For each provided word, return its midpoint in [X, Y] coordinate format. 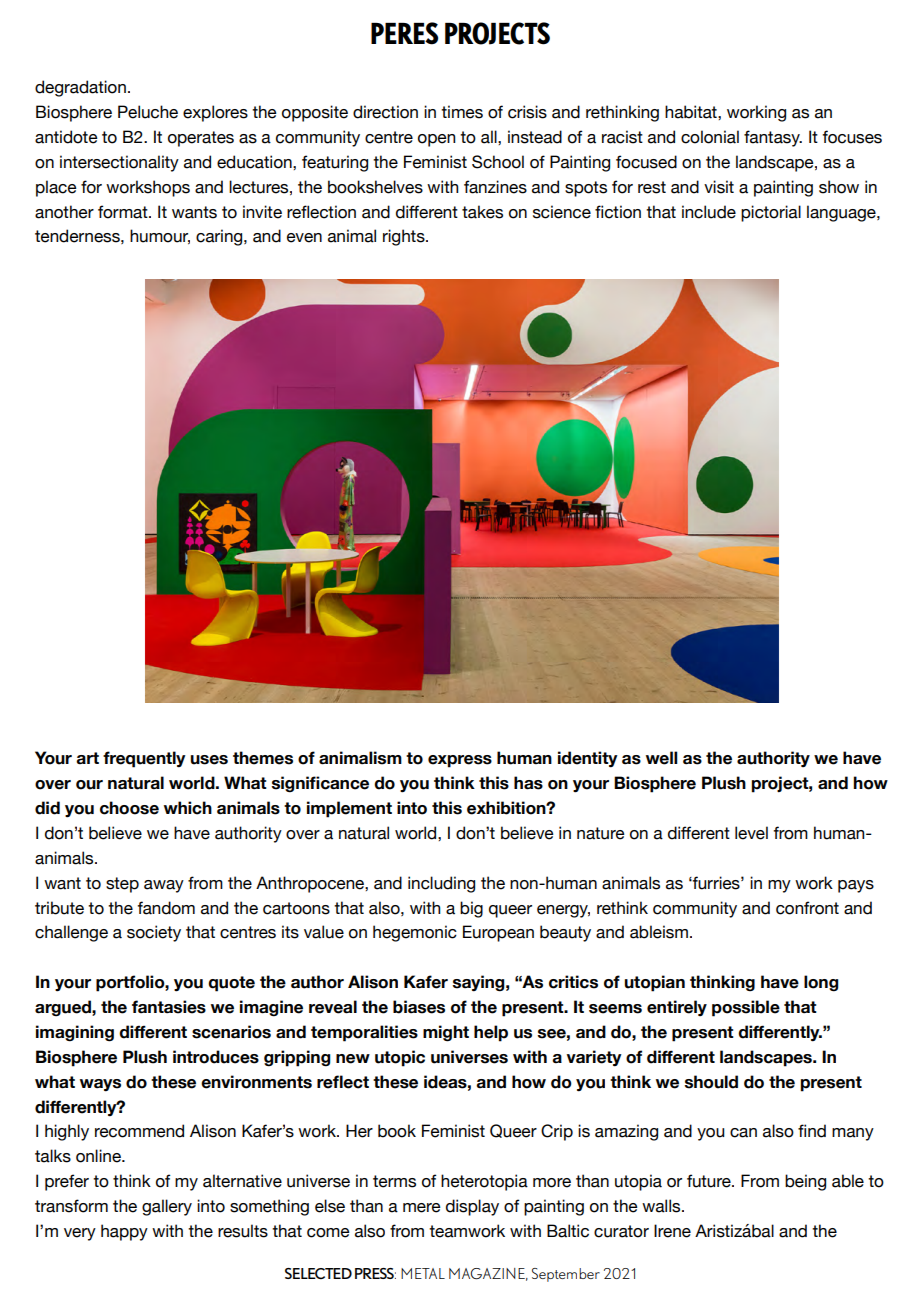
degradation [80, 88]
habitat [692, 112]
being [805, 1182]
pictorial [771, 213]
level [751, 833]
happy [124, 1232]
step [122, 885]
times [462, 112]
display [472, 1207]
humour [160, 236]
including [441, 884]
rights [405, 237]
